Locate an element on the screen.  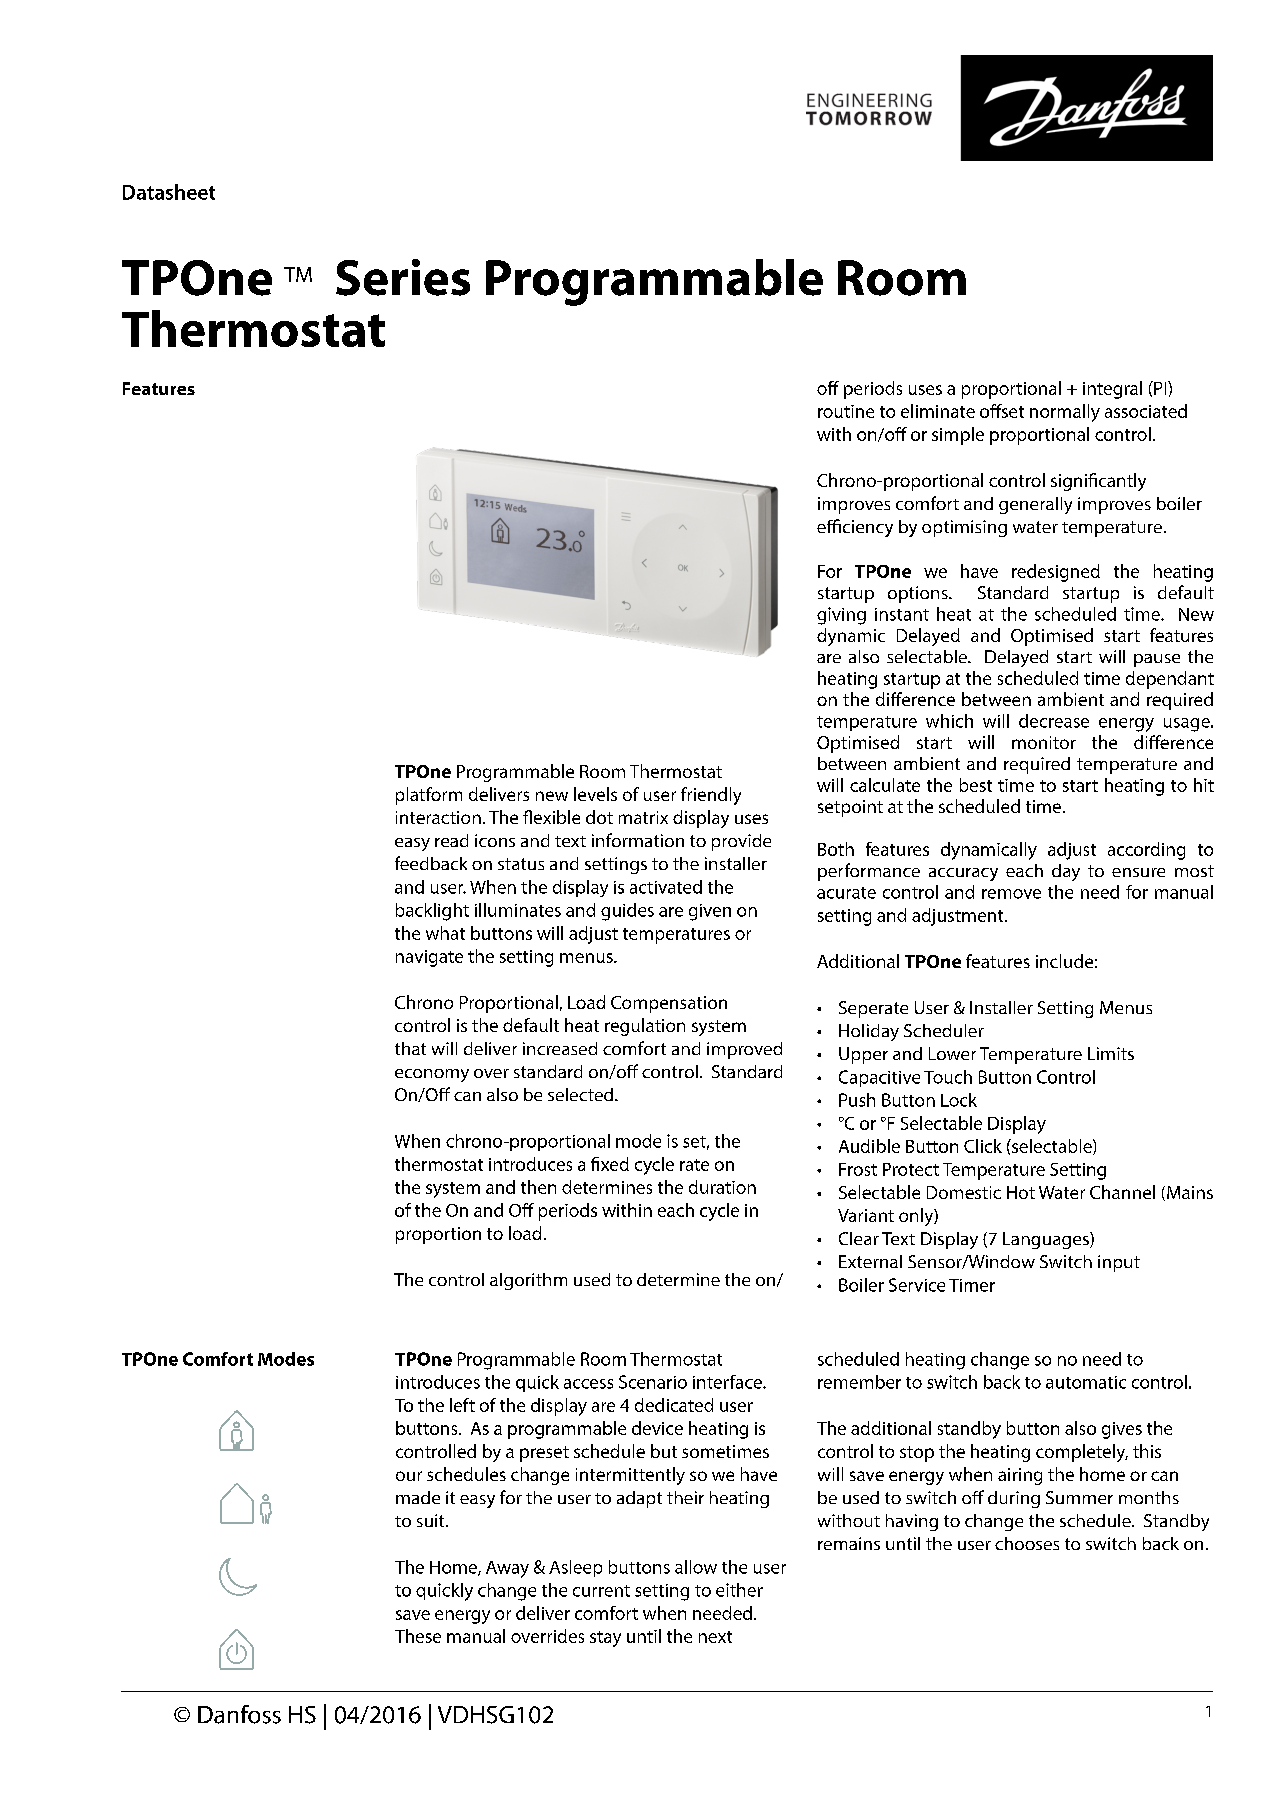
remove is located at coordinates (1011, 894).
